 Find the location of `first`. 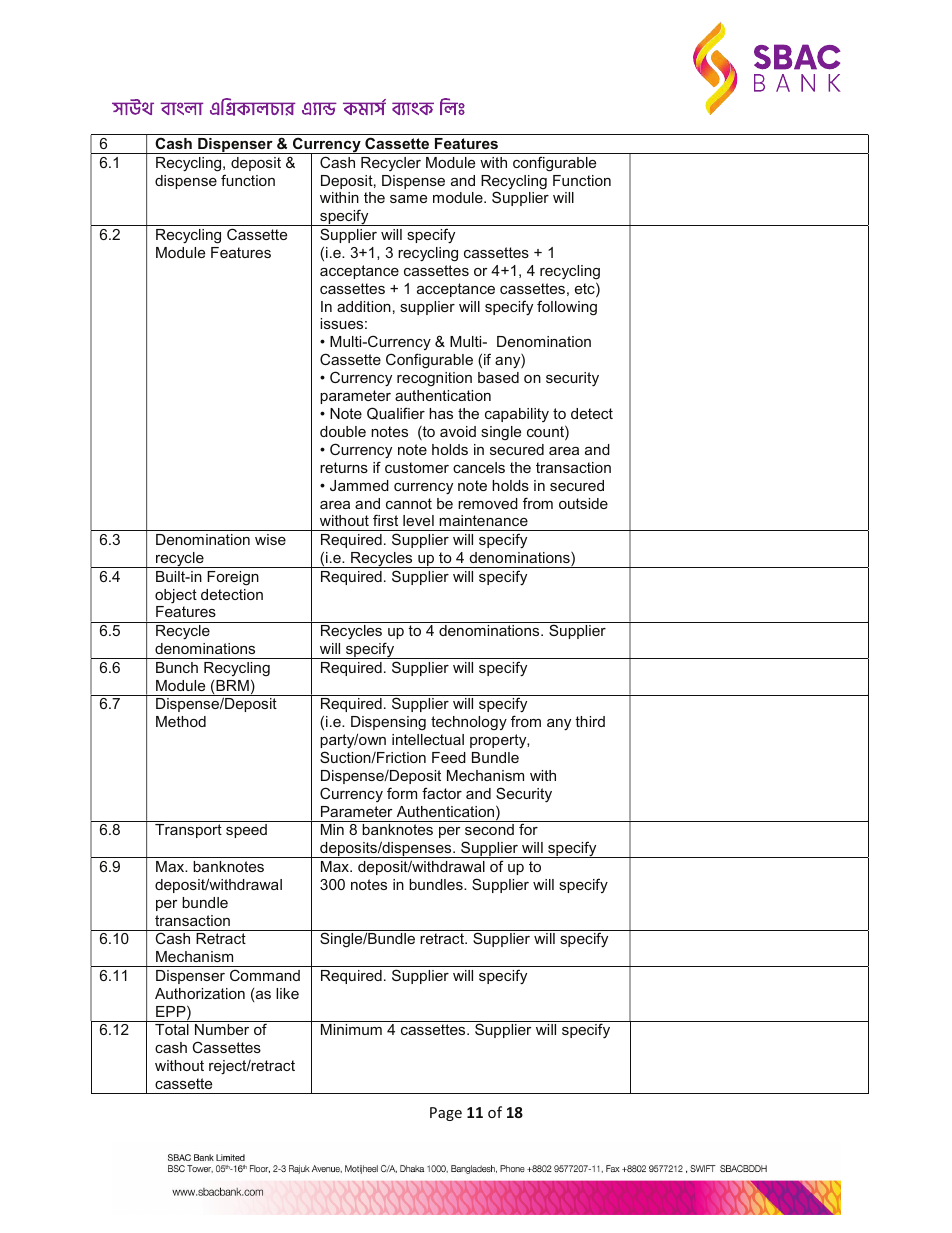

first is located at coordinates (385, 520).
